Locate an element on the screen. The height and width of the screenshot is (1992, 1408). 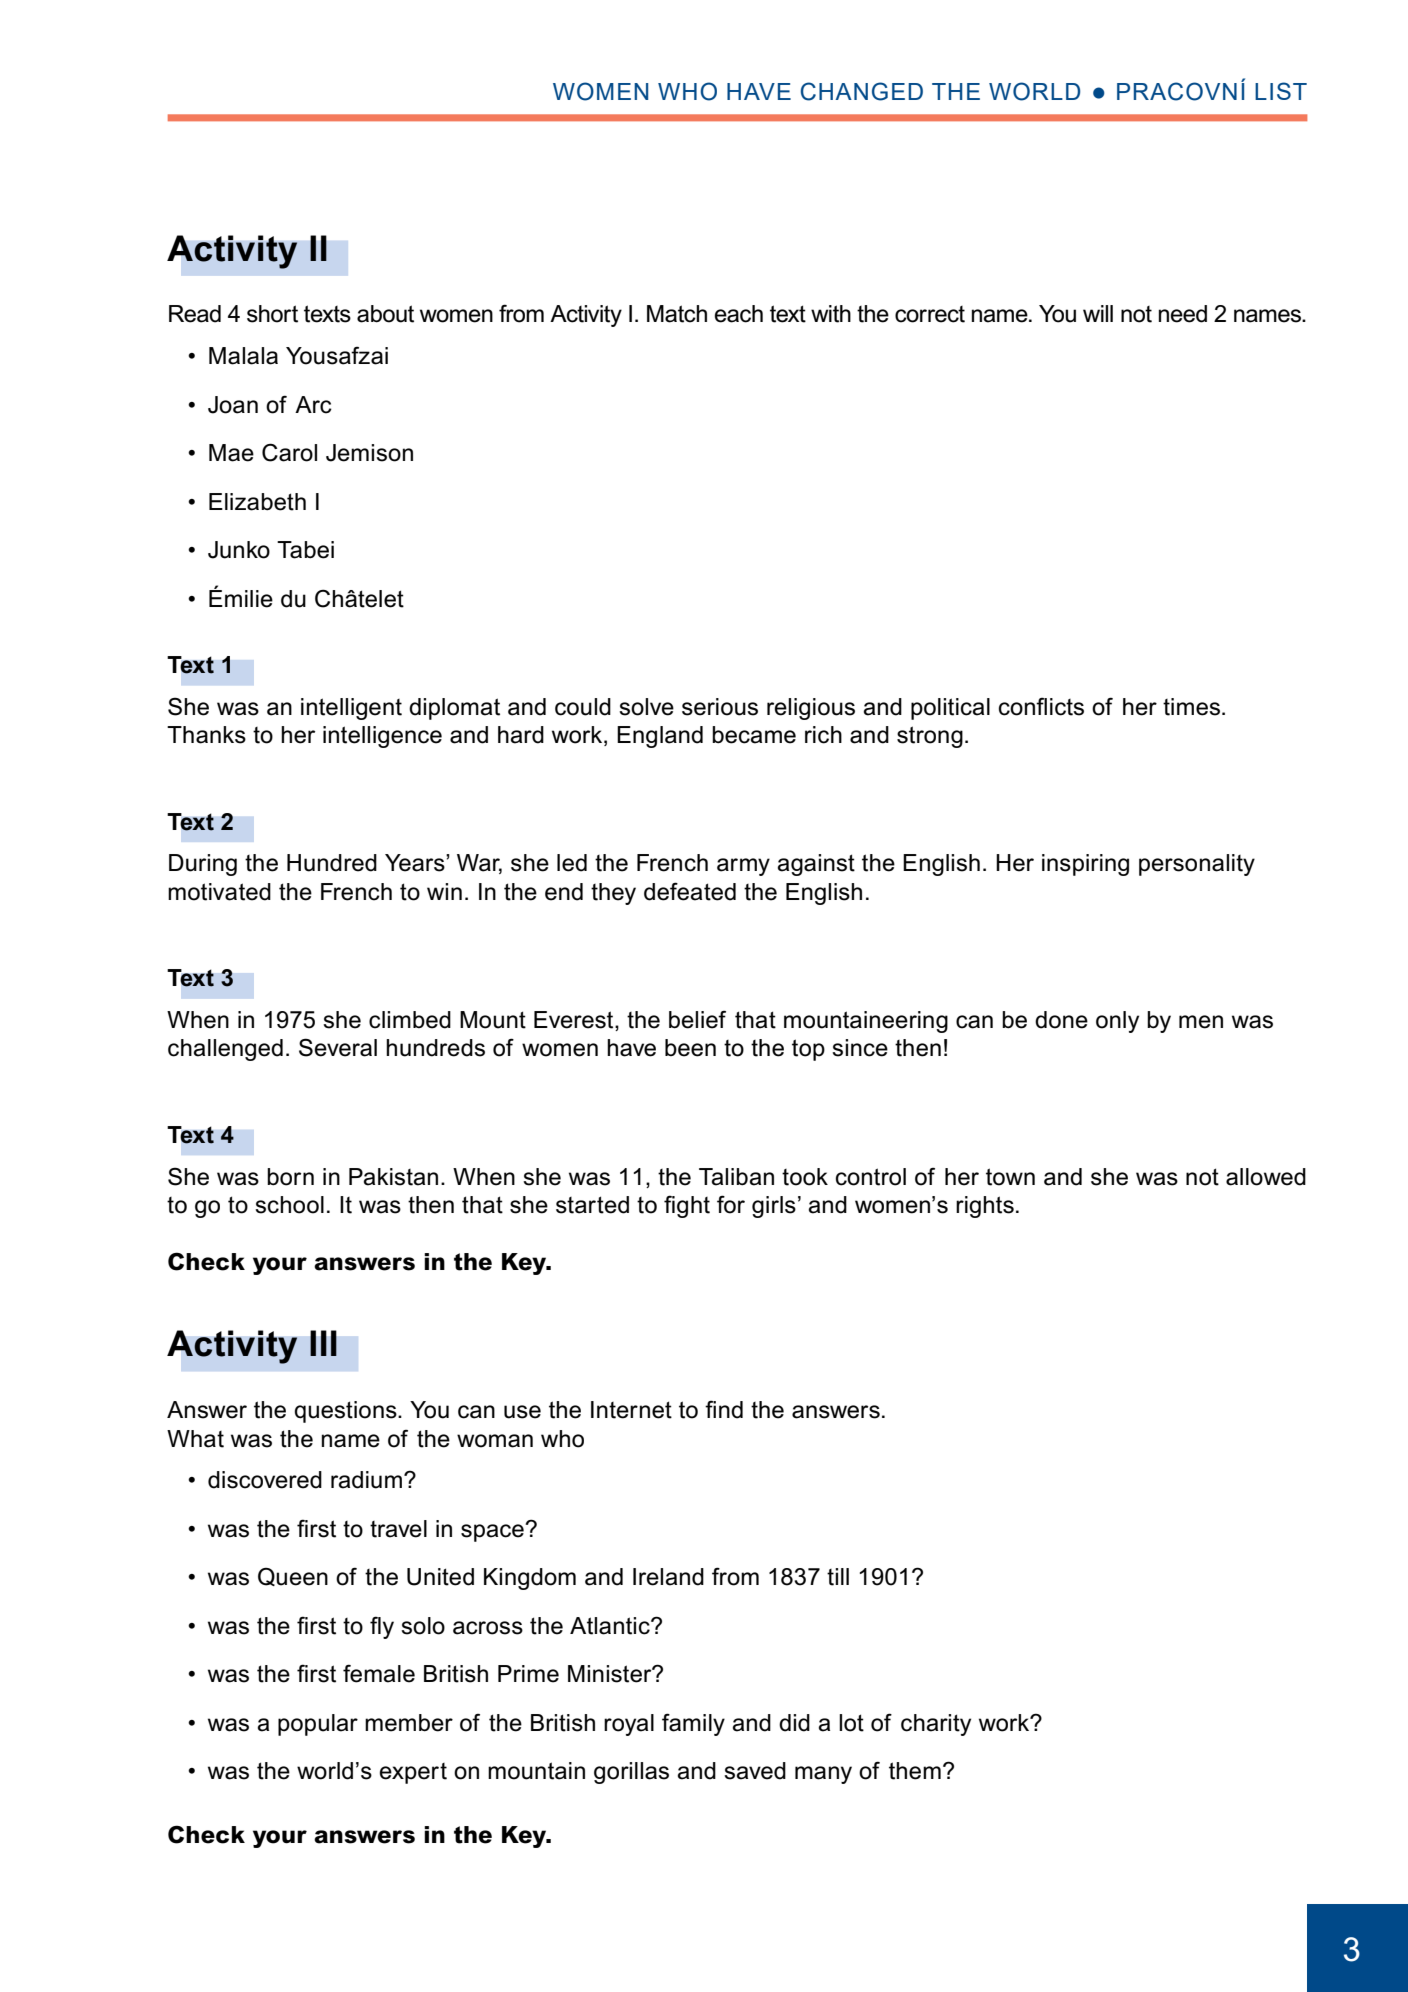
popular is located at coordinates (318, 1725).
